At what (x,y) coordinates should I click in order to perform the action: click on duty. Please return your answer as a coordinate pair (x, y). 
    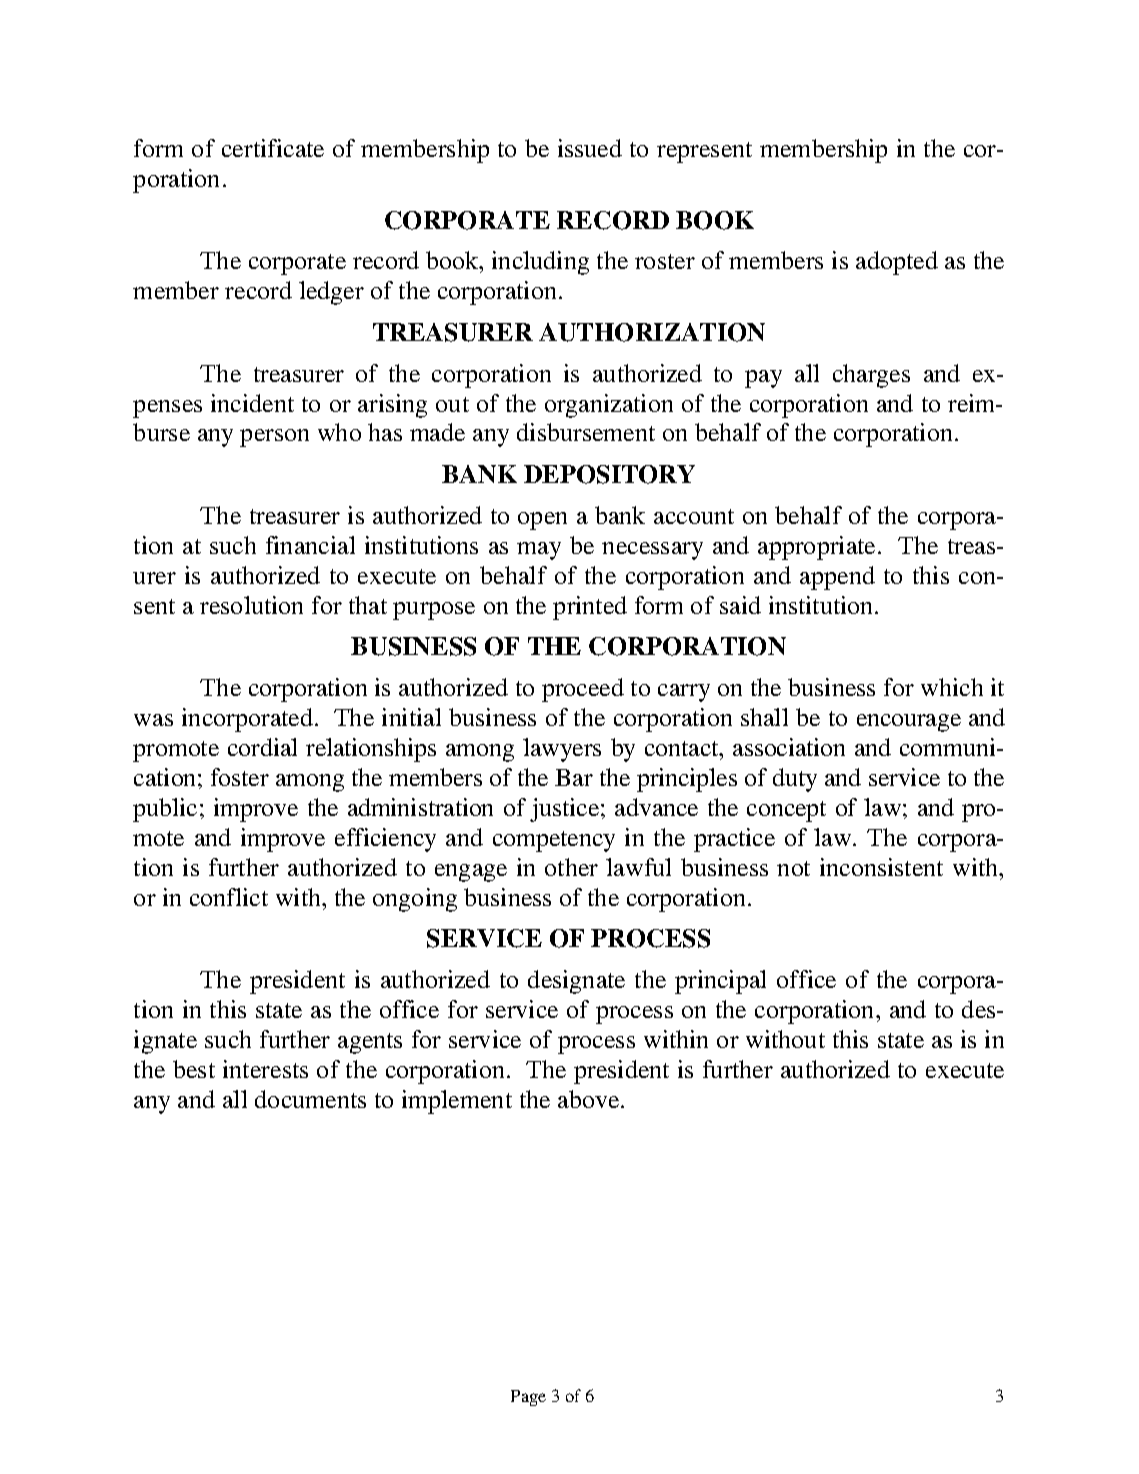
    Looking at the image, I should click on (795, 780).
